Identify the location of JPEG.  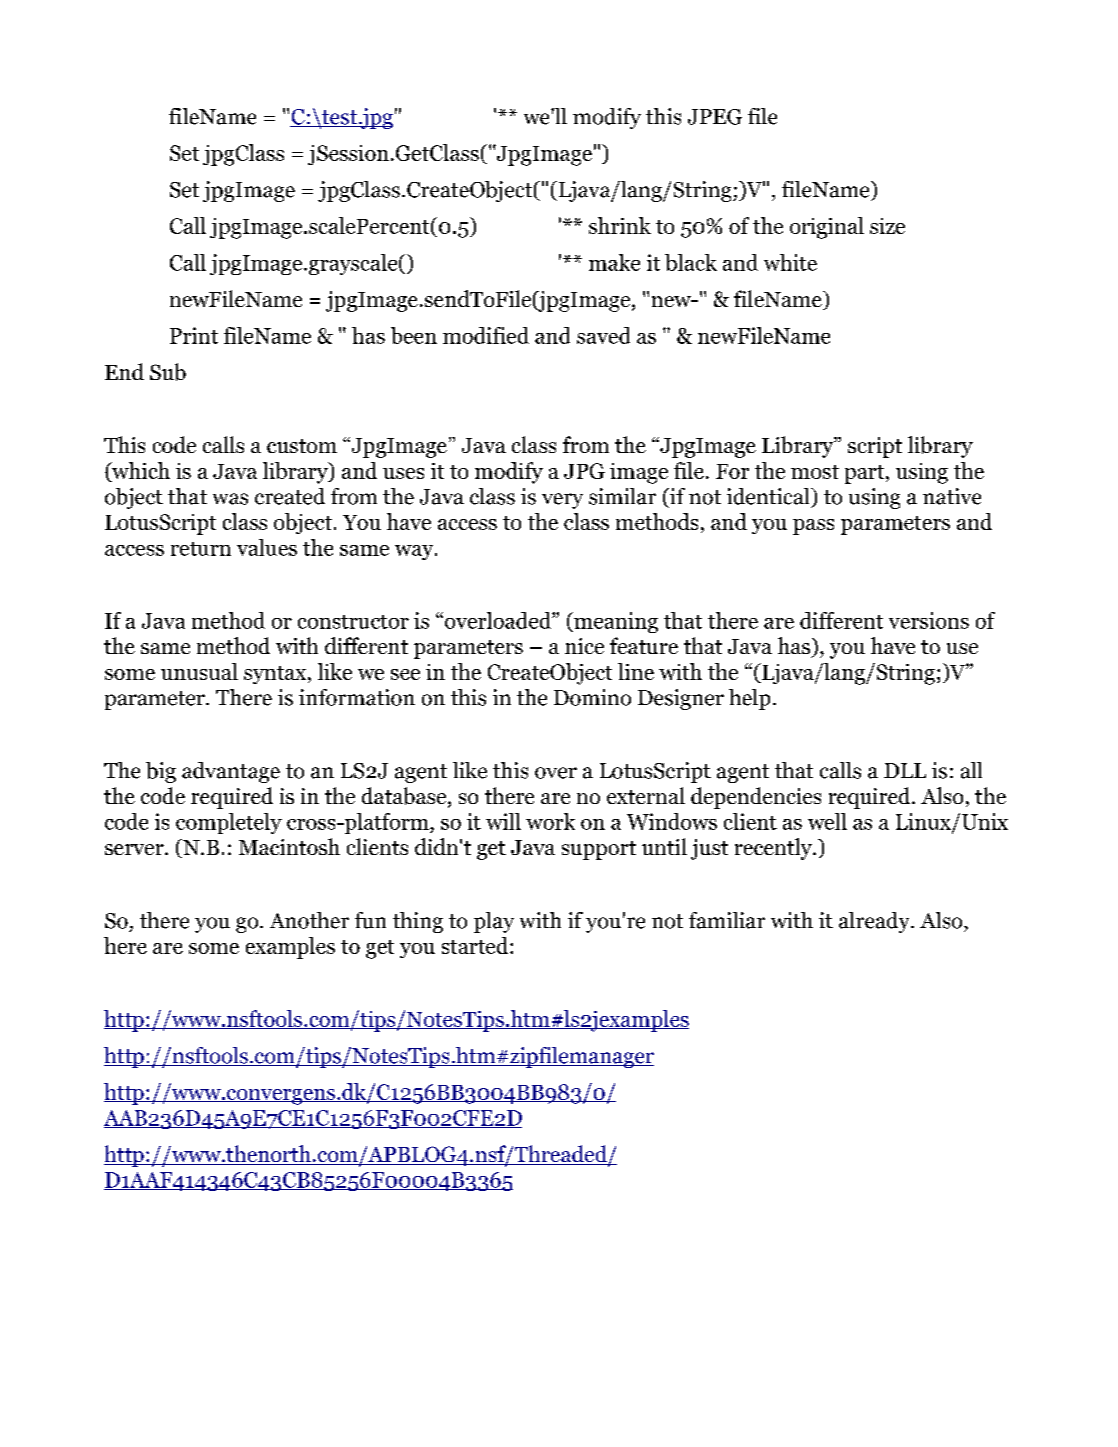
(715, 117).
